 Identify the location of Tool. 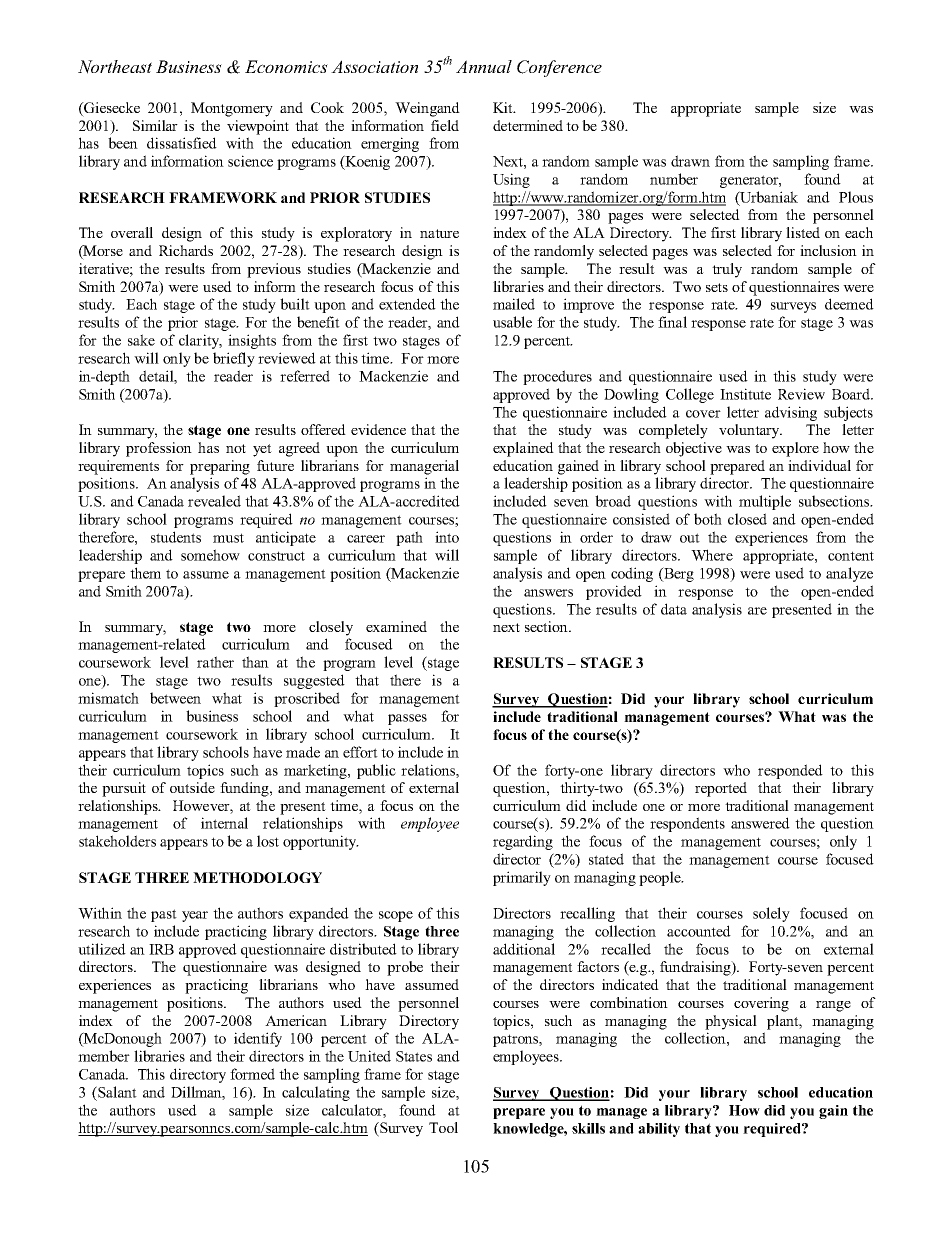
(443, 1127).
